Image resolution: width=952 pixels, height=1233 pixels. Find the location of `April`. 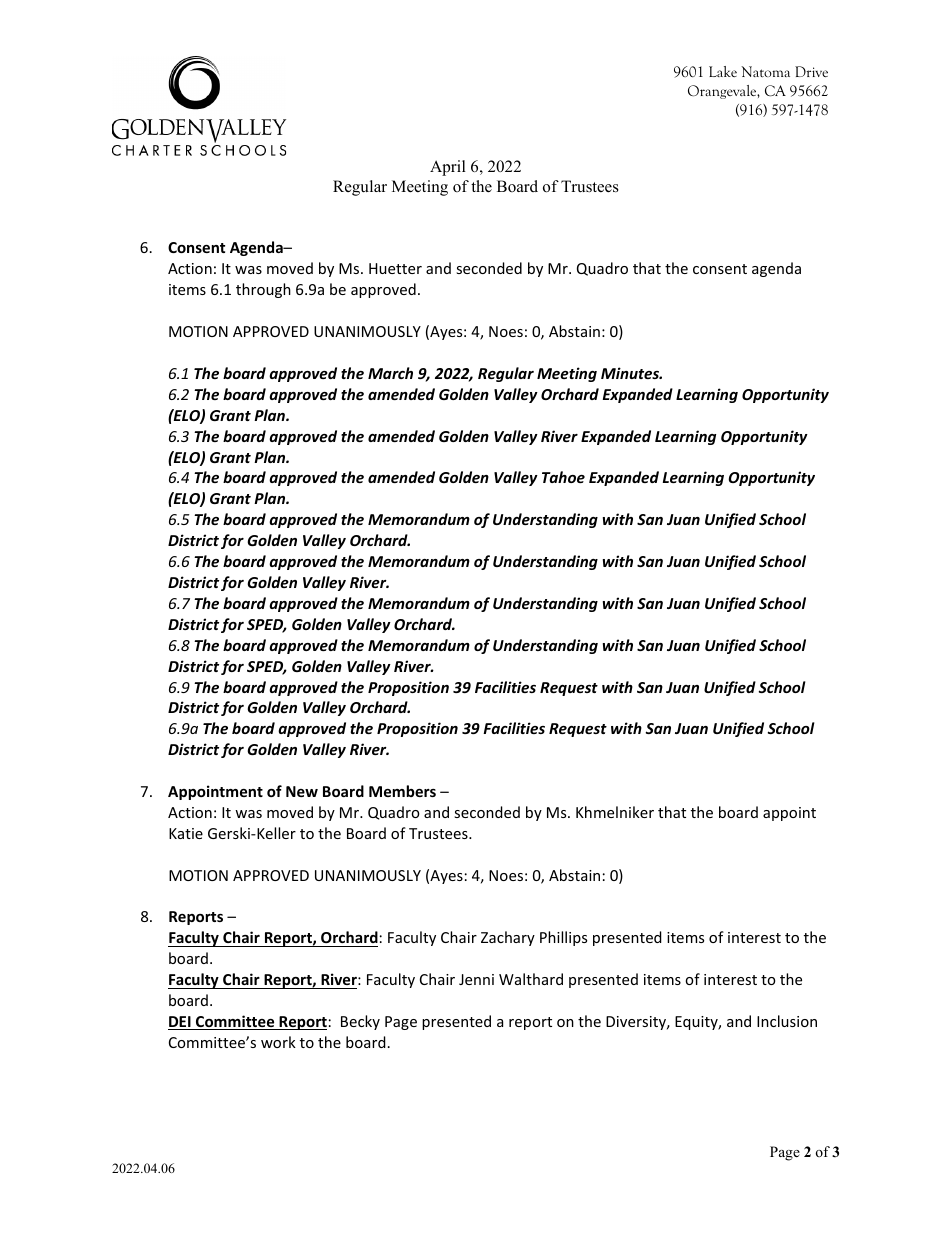

April is located at coordinates (448, 168).
